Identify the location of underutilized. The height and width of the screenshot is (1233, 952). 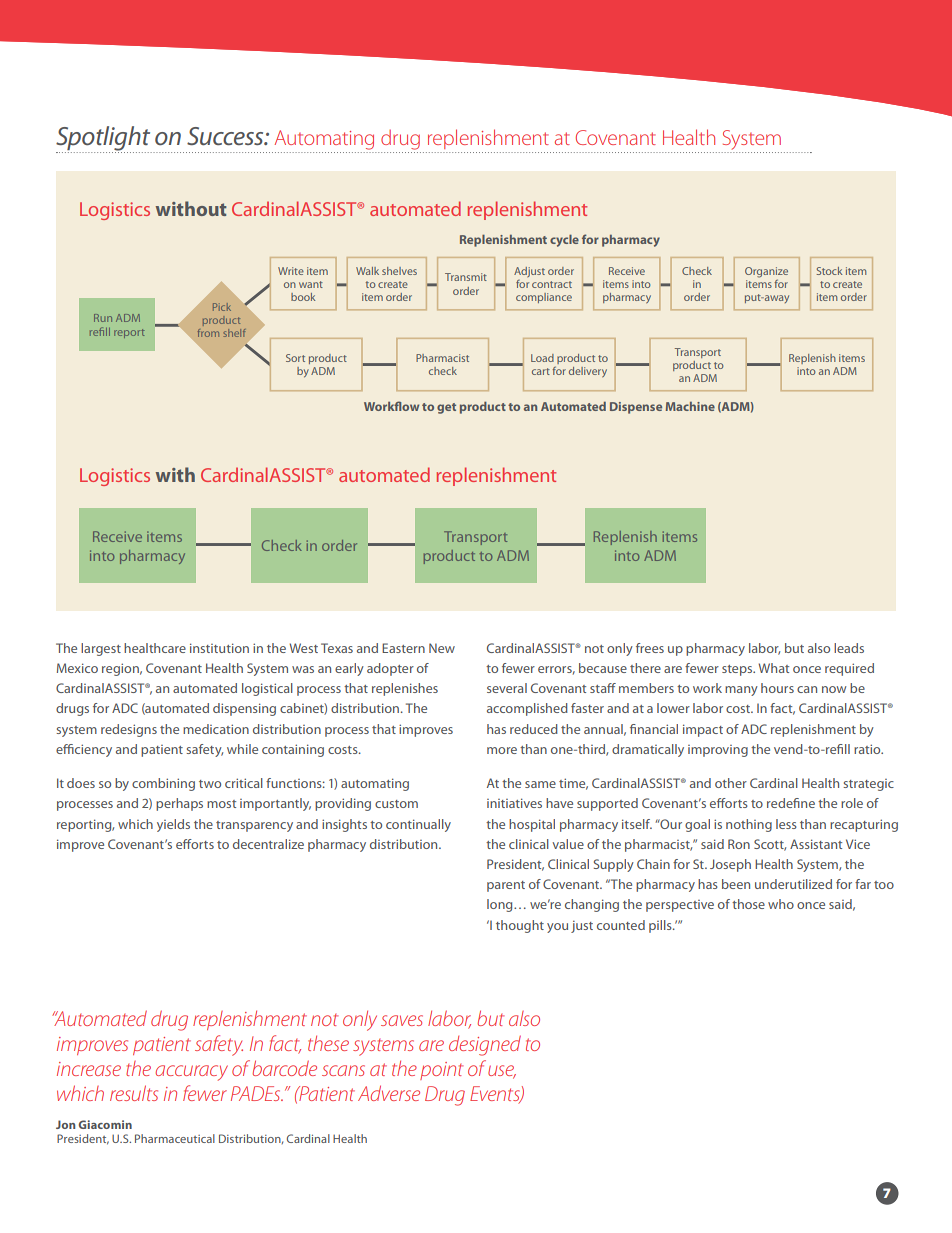
(793, 884).
